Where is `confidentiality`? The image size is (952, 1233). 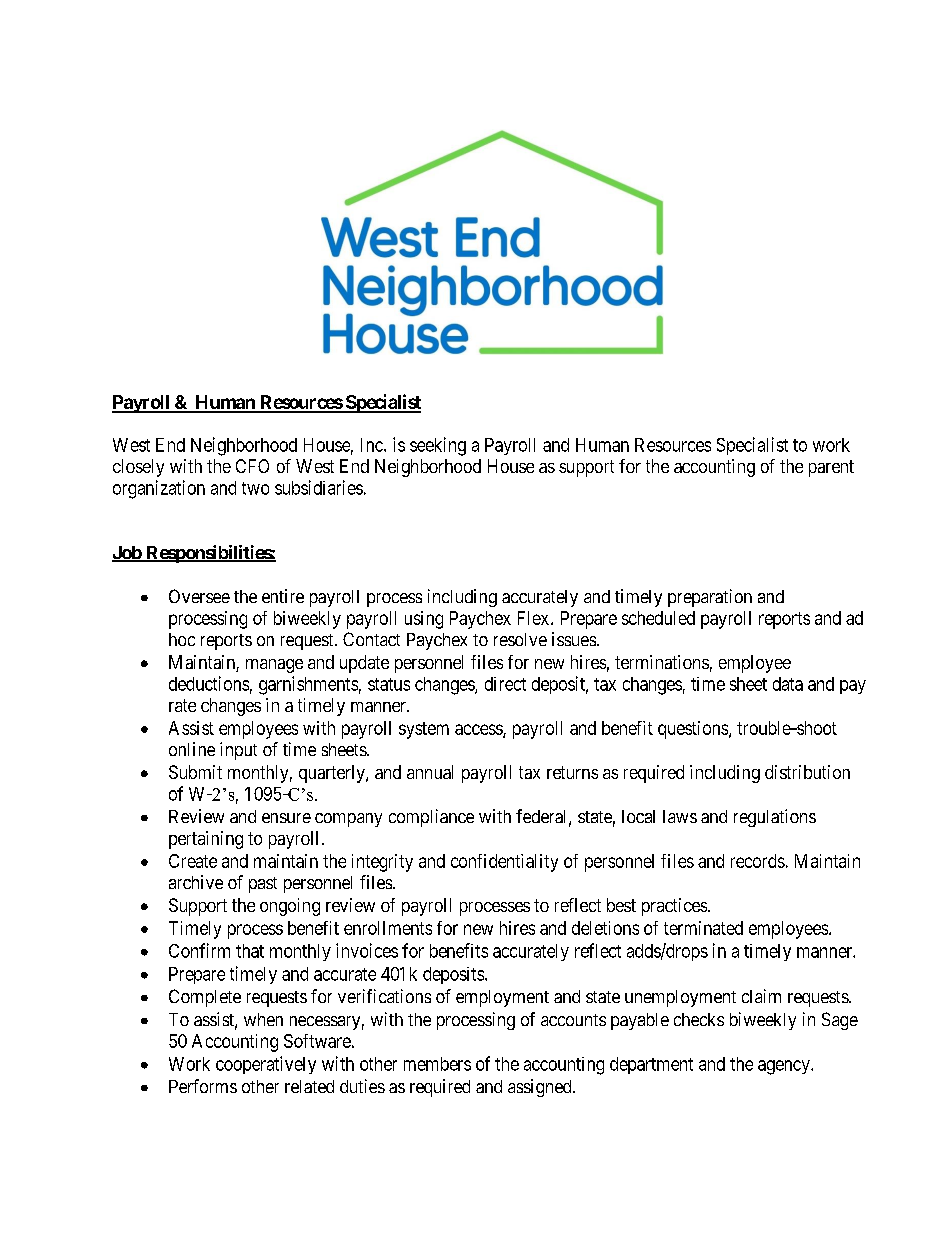
confidentiality is located at coordinates (504, 863).
